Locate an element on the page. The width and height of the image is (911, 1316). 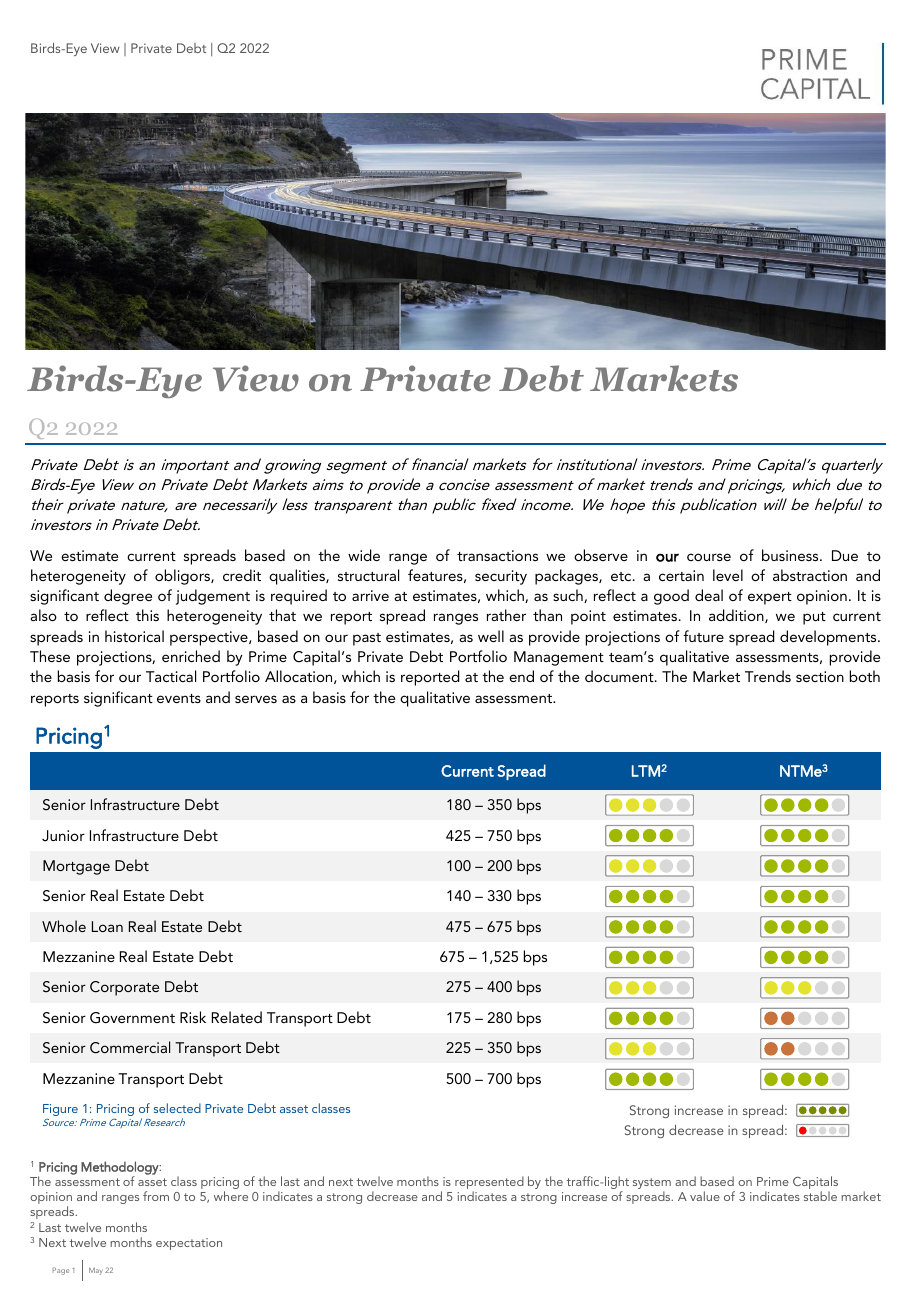
Related is located at coordinates (237, 1017).
